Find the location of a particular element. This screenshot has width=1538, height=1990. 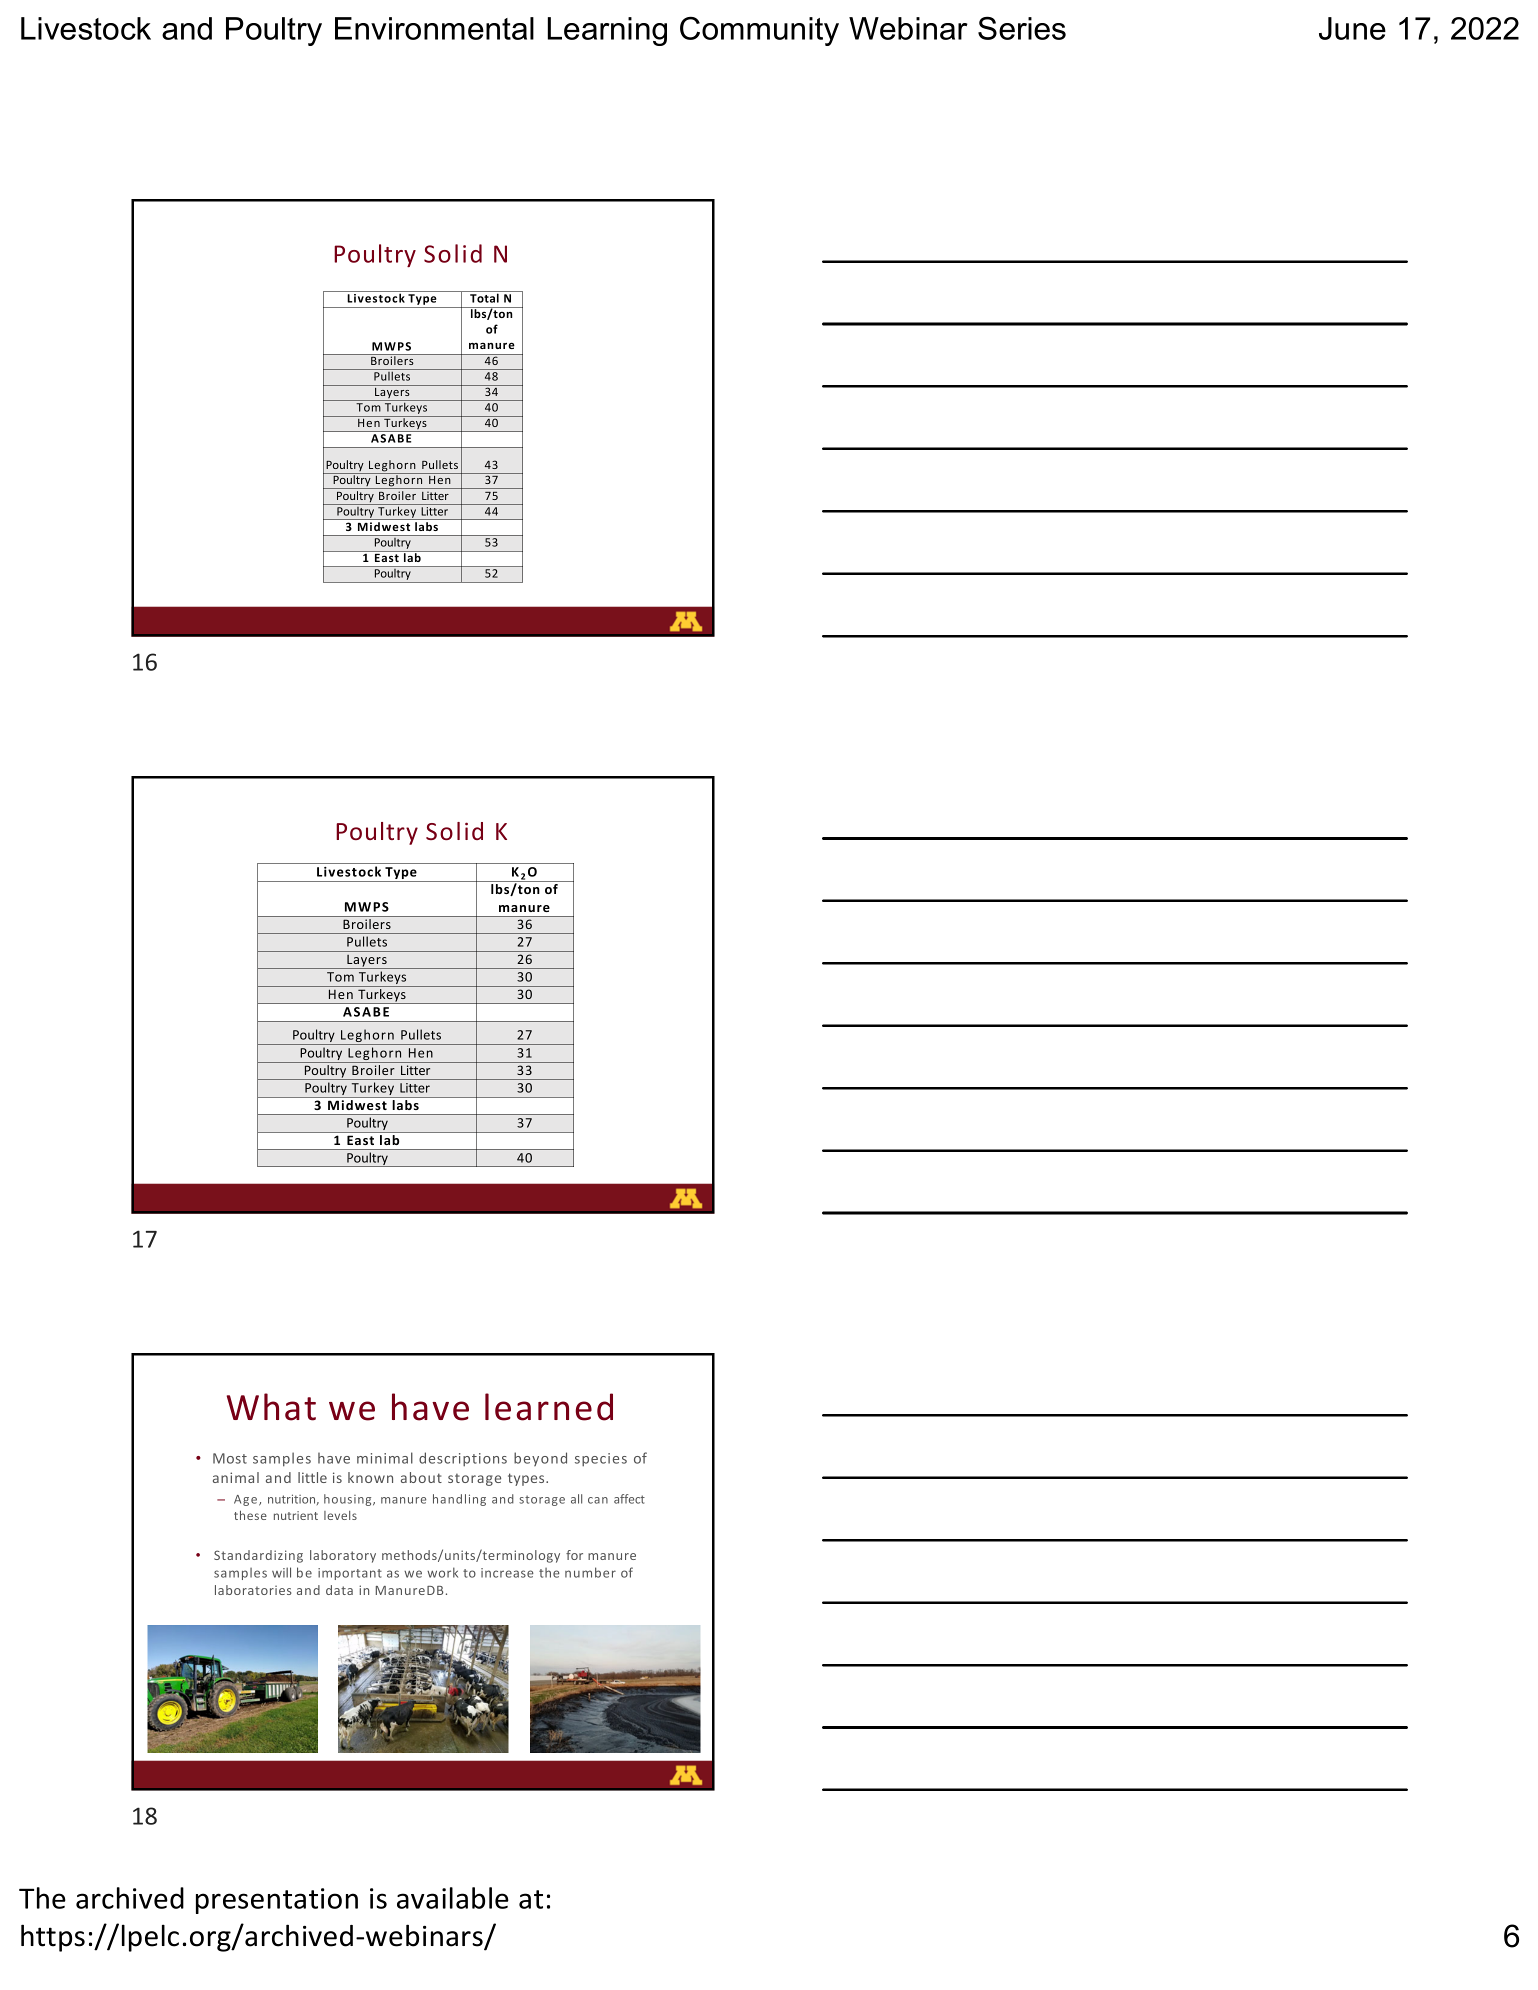

Environmental is located at coordinates (434, 28).
